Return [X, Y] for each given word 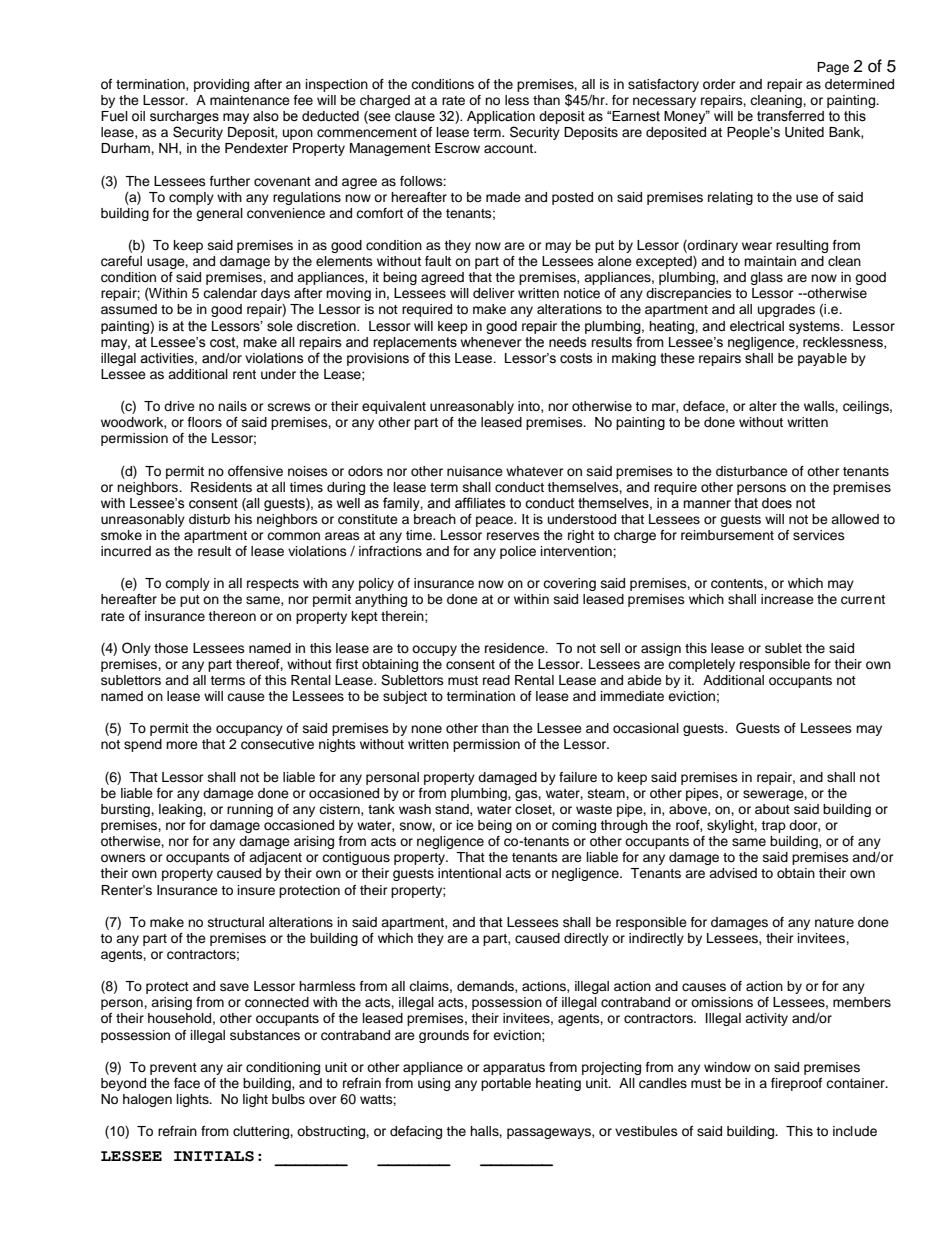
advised [733, 873]
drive [179, 406]
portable [506, 1084]
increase [787, 599]
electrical [757, 326]
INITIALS [214, 1156]
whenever [491, 342]
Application [501, 117]
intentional [469, 873]
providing [221, 85]
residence [516, 648]
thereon [232, 616]
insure [256, 890]
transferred [790, 116]
